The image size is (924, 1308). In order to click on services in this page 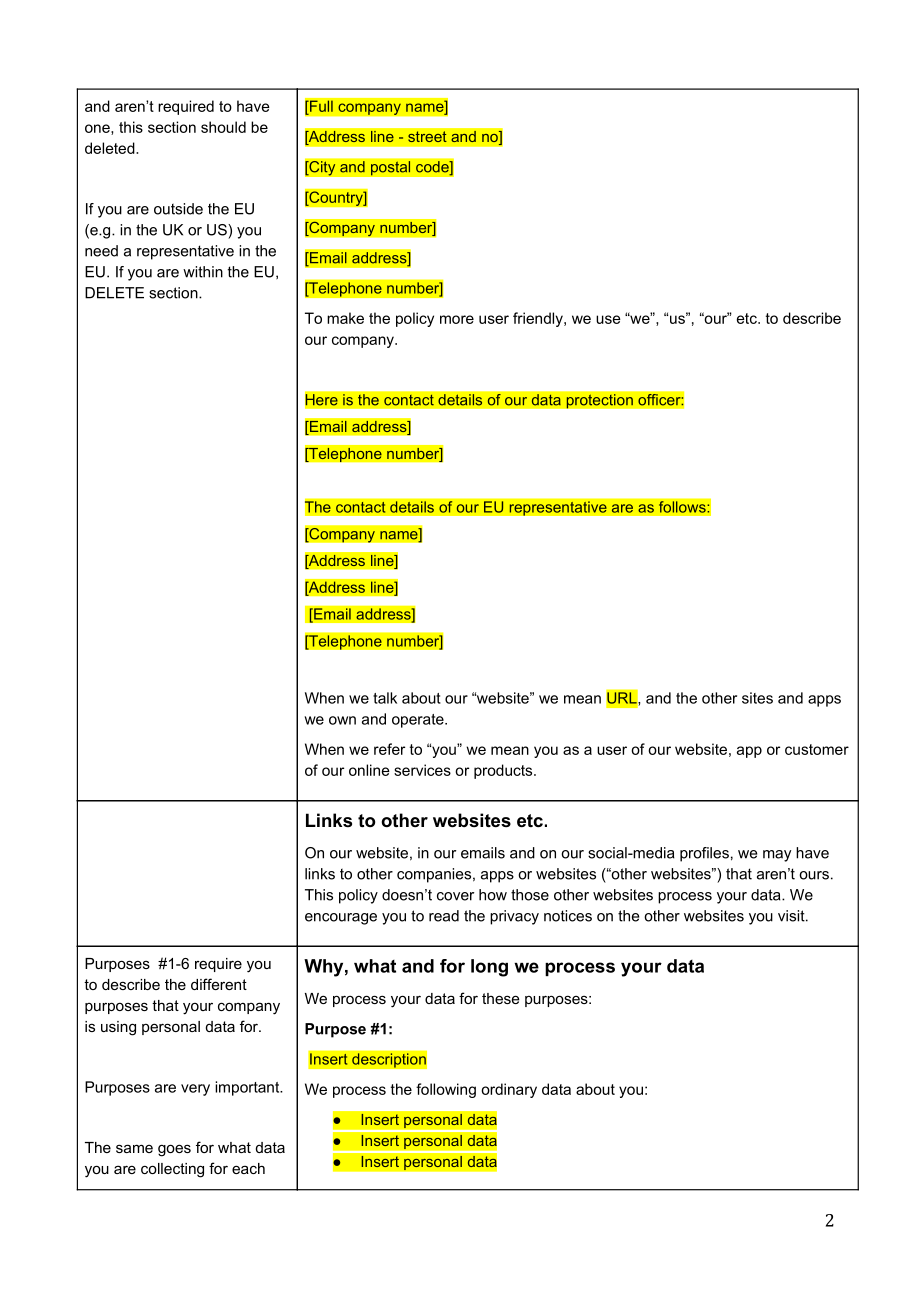, I will do `click(422, 770)`.
